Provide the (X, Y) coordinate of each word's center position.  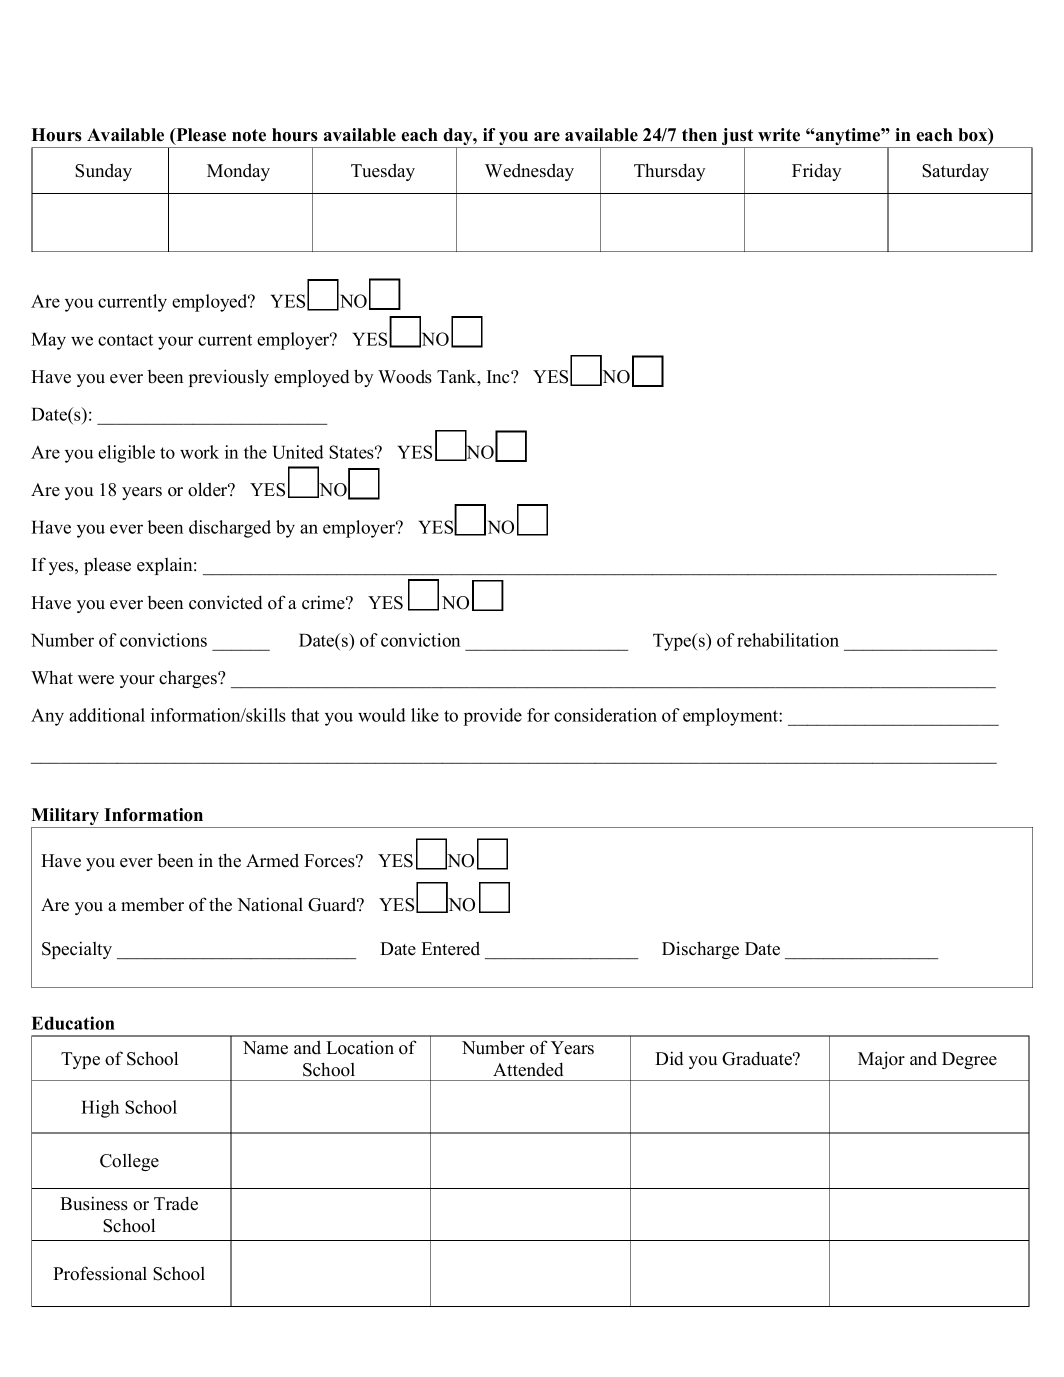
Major (881, 1060)
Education (73, 1023)
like (425, 715)
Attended (528, 1069)
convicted (226, 602)
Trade (176, 1203)
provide (492, 717)
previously (229, 378)
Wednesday (529, 172)
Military (66, 818)
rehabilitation (788, 640)
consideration (605, 715)
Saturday (955, 172)
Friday (817, 172)
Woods (405, 376)
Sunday (103, 172)
